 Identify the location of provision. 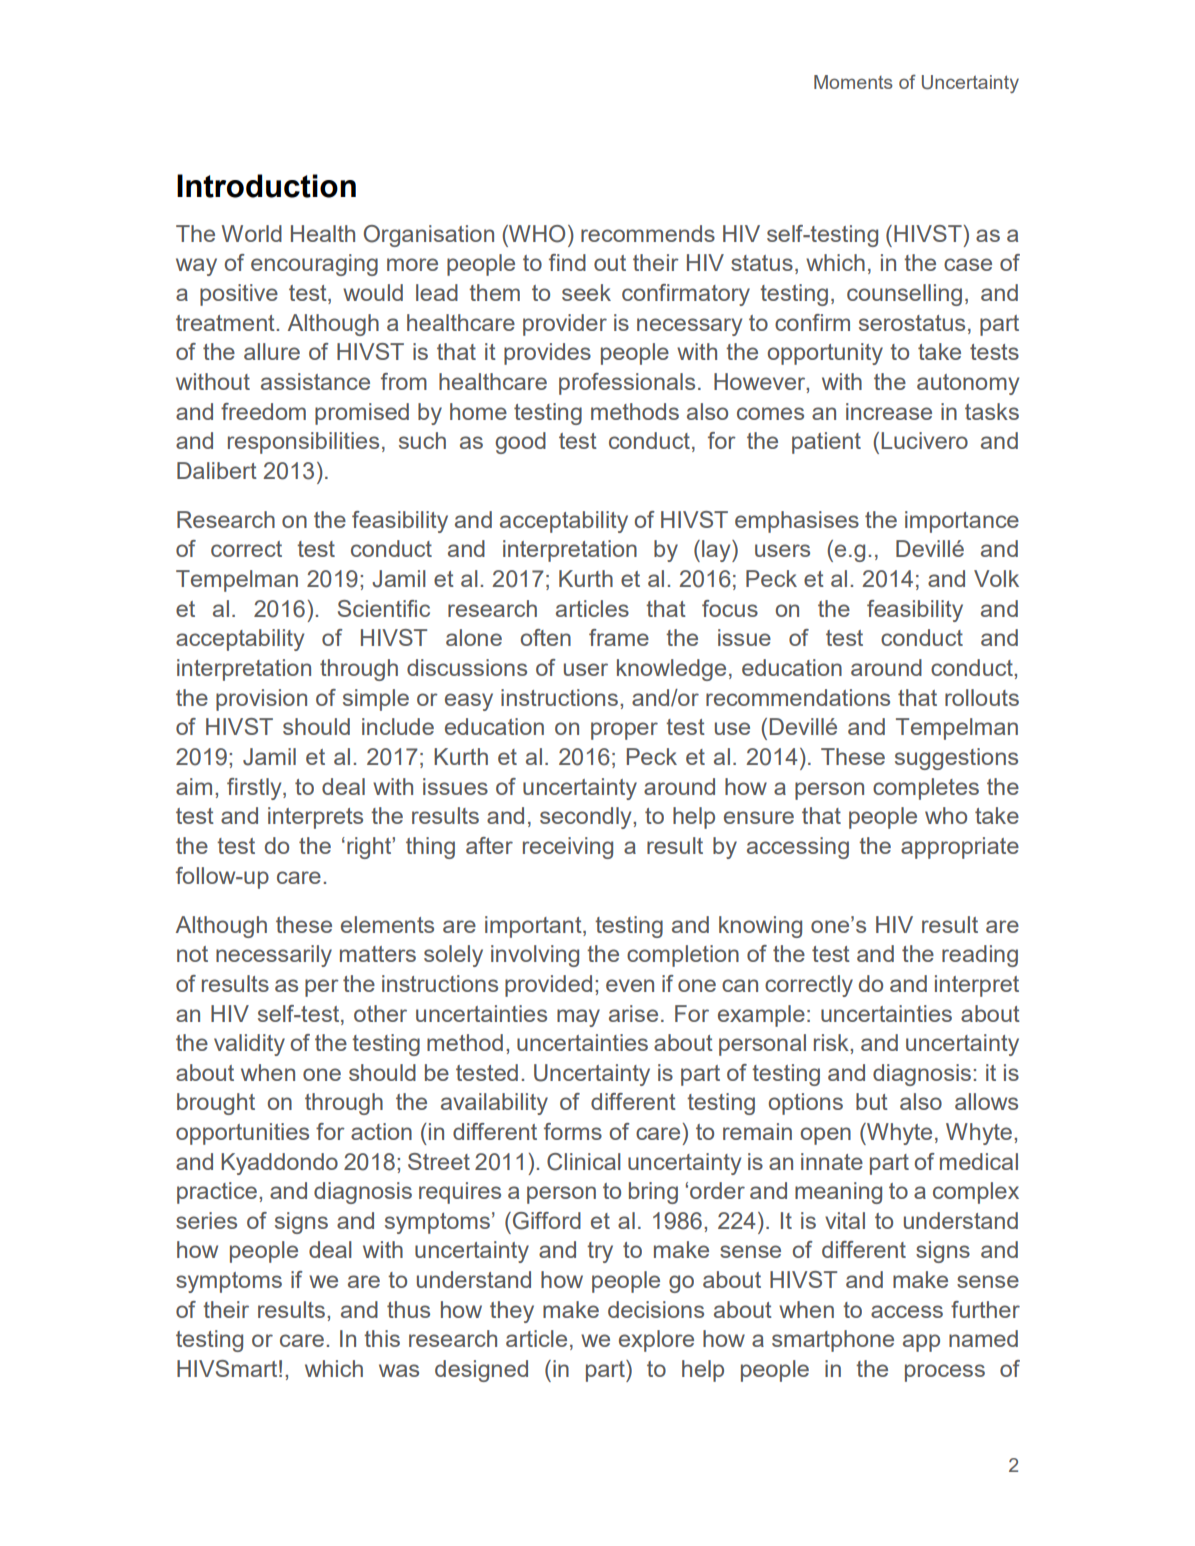
(261, 700).
